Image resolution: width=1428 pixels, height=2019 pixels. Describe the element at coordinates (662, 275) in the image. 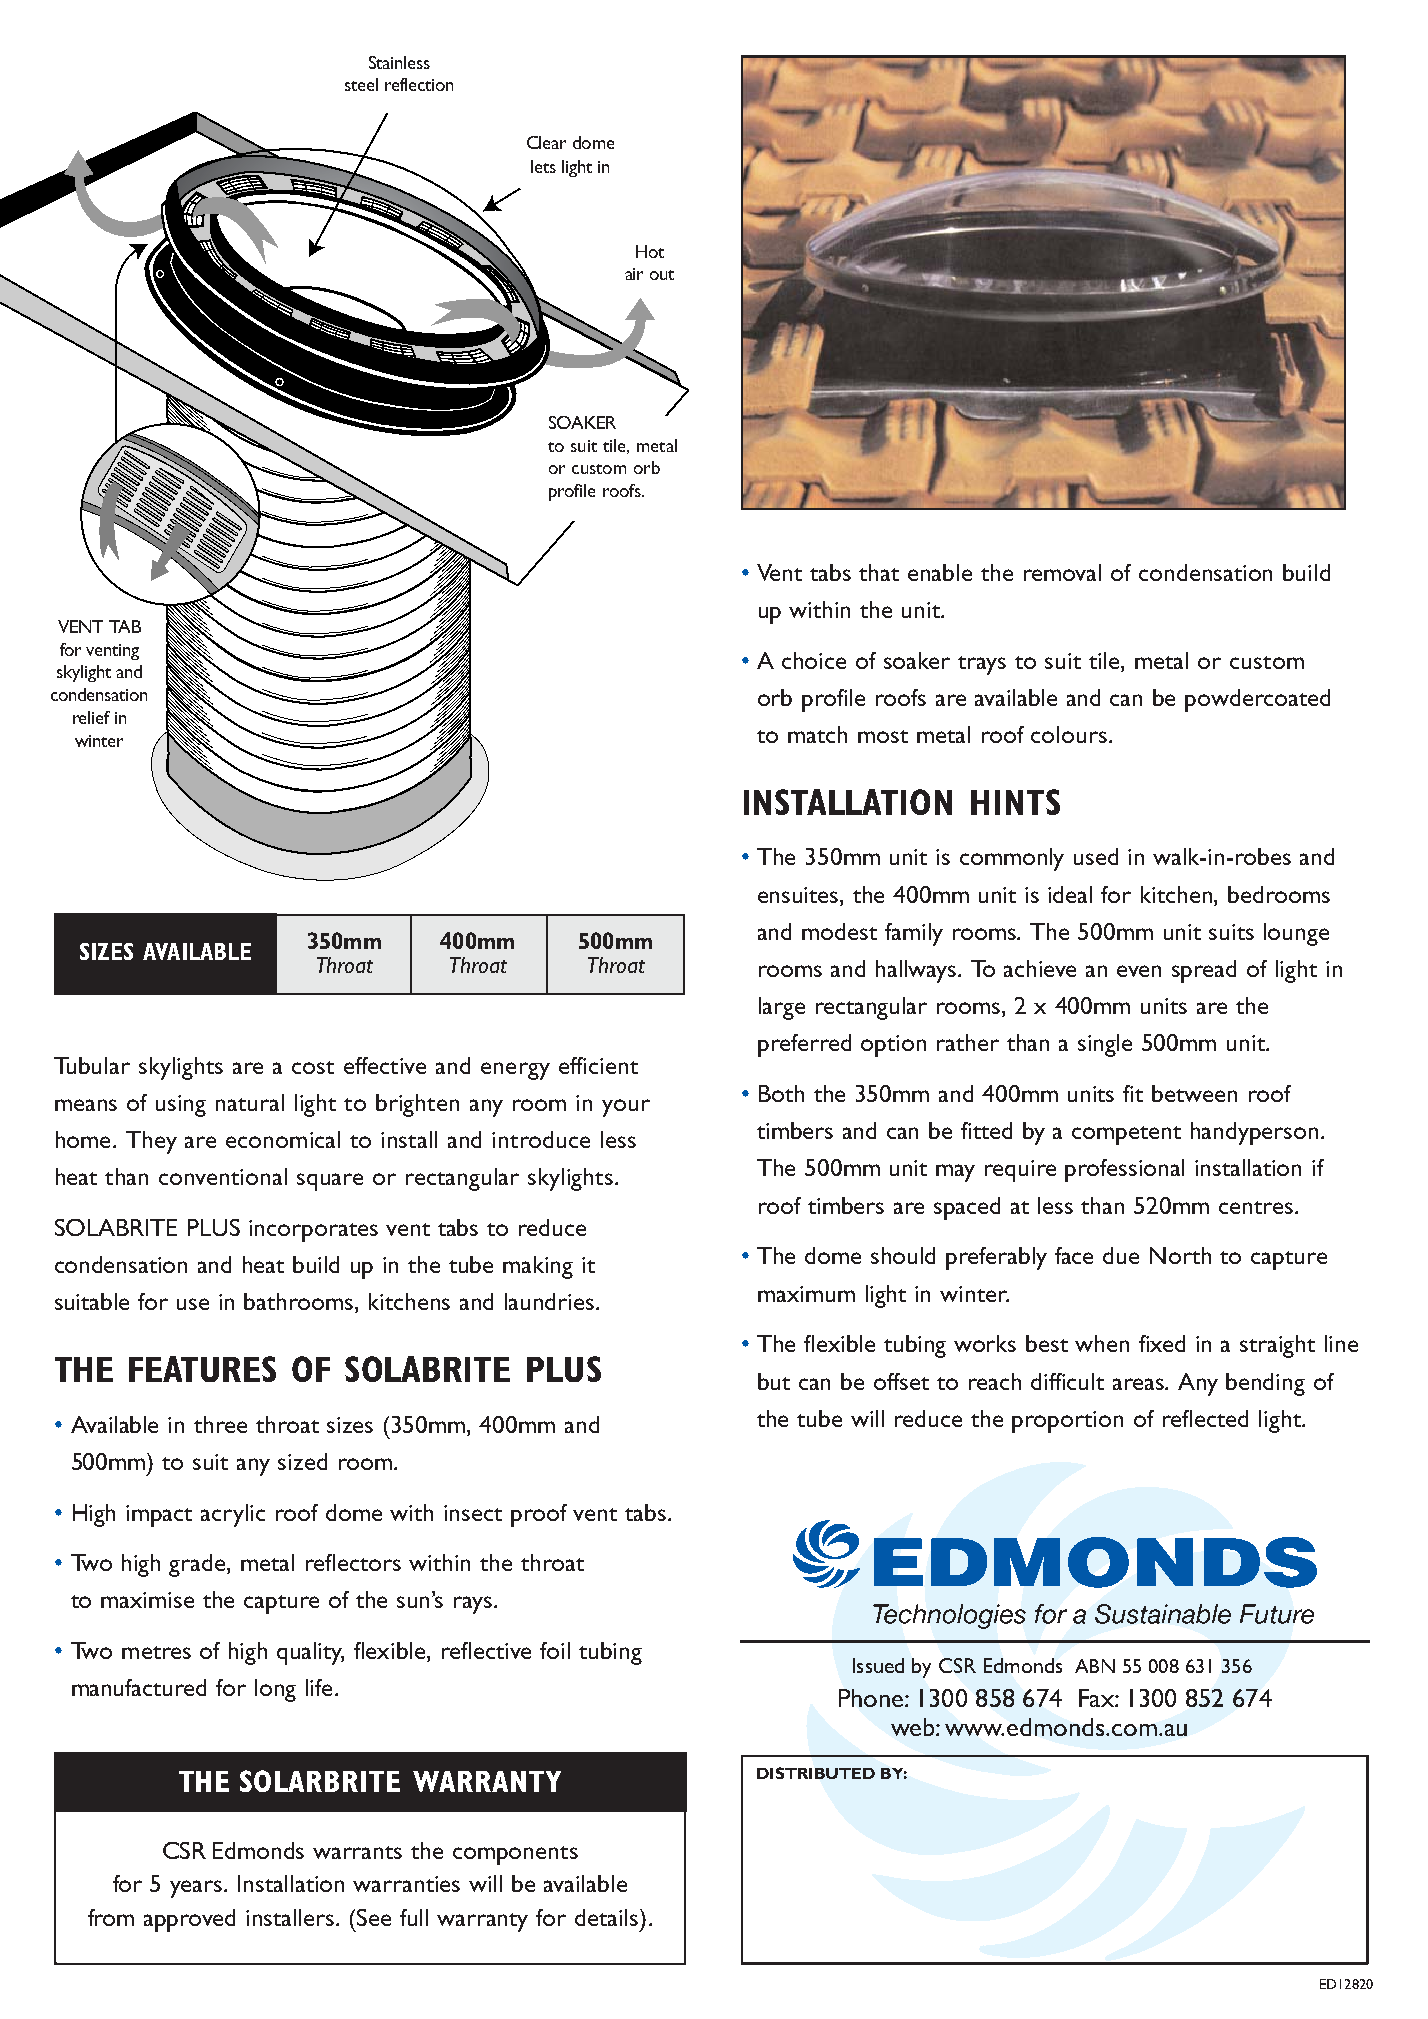

I see `out` at that location.
